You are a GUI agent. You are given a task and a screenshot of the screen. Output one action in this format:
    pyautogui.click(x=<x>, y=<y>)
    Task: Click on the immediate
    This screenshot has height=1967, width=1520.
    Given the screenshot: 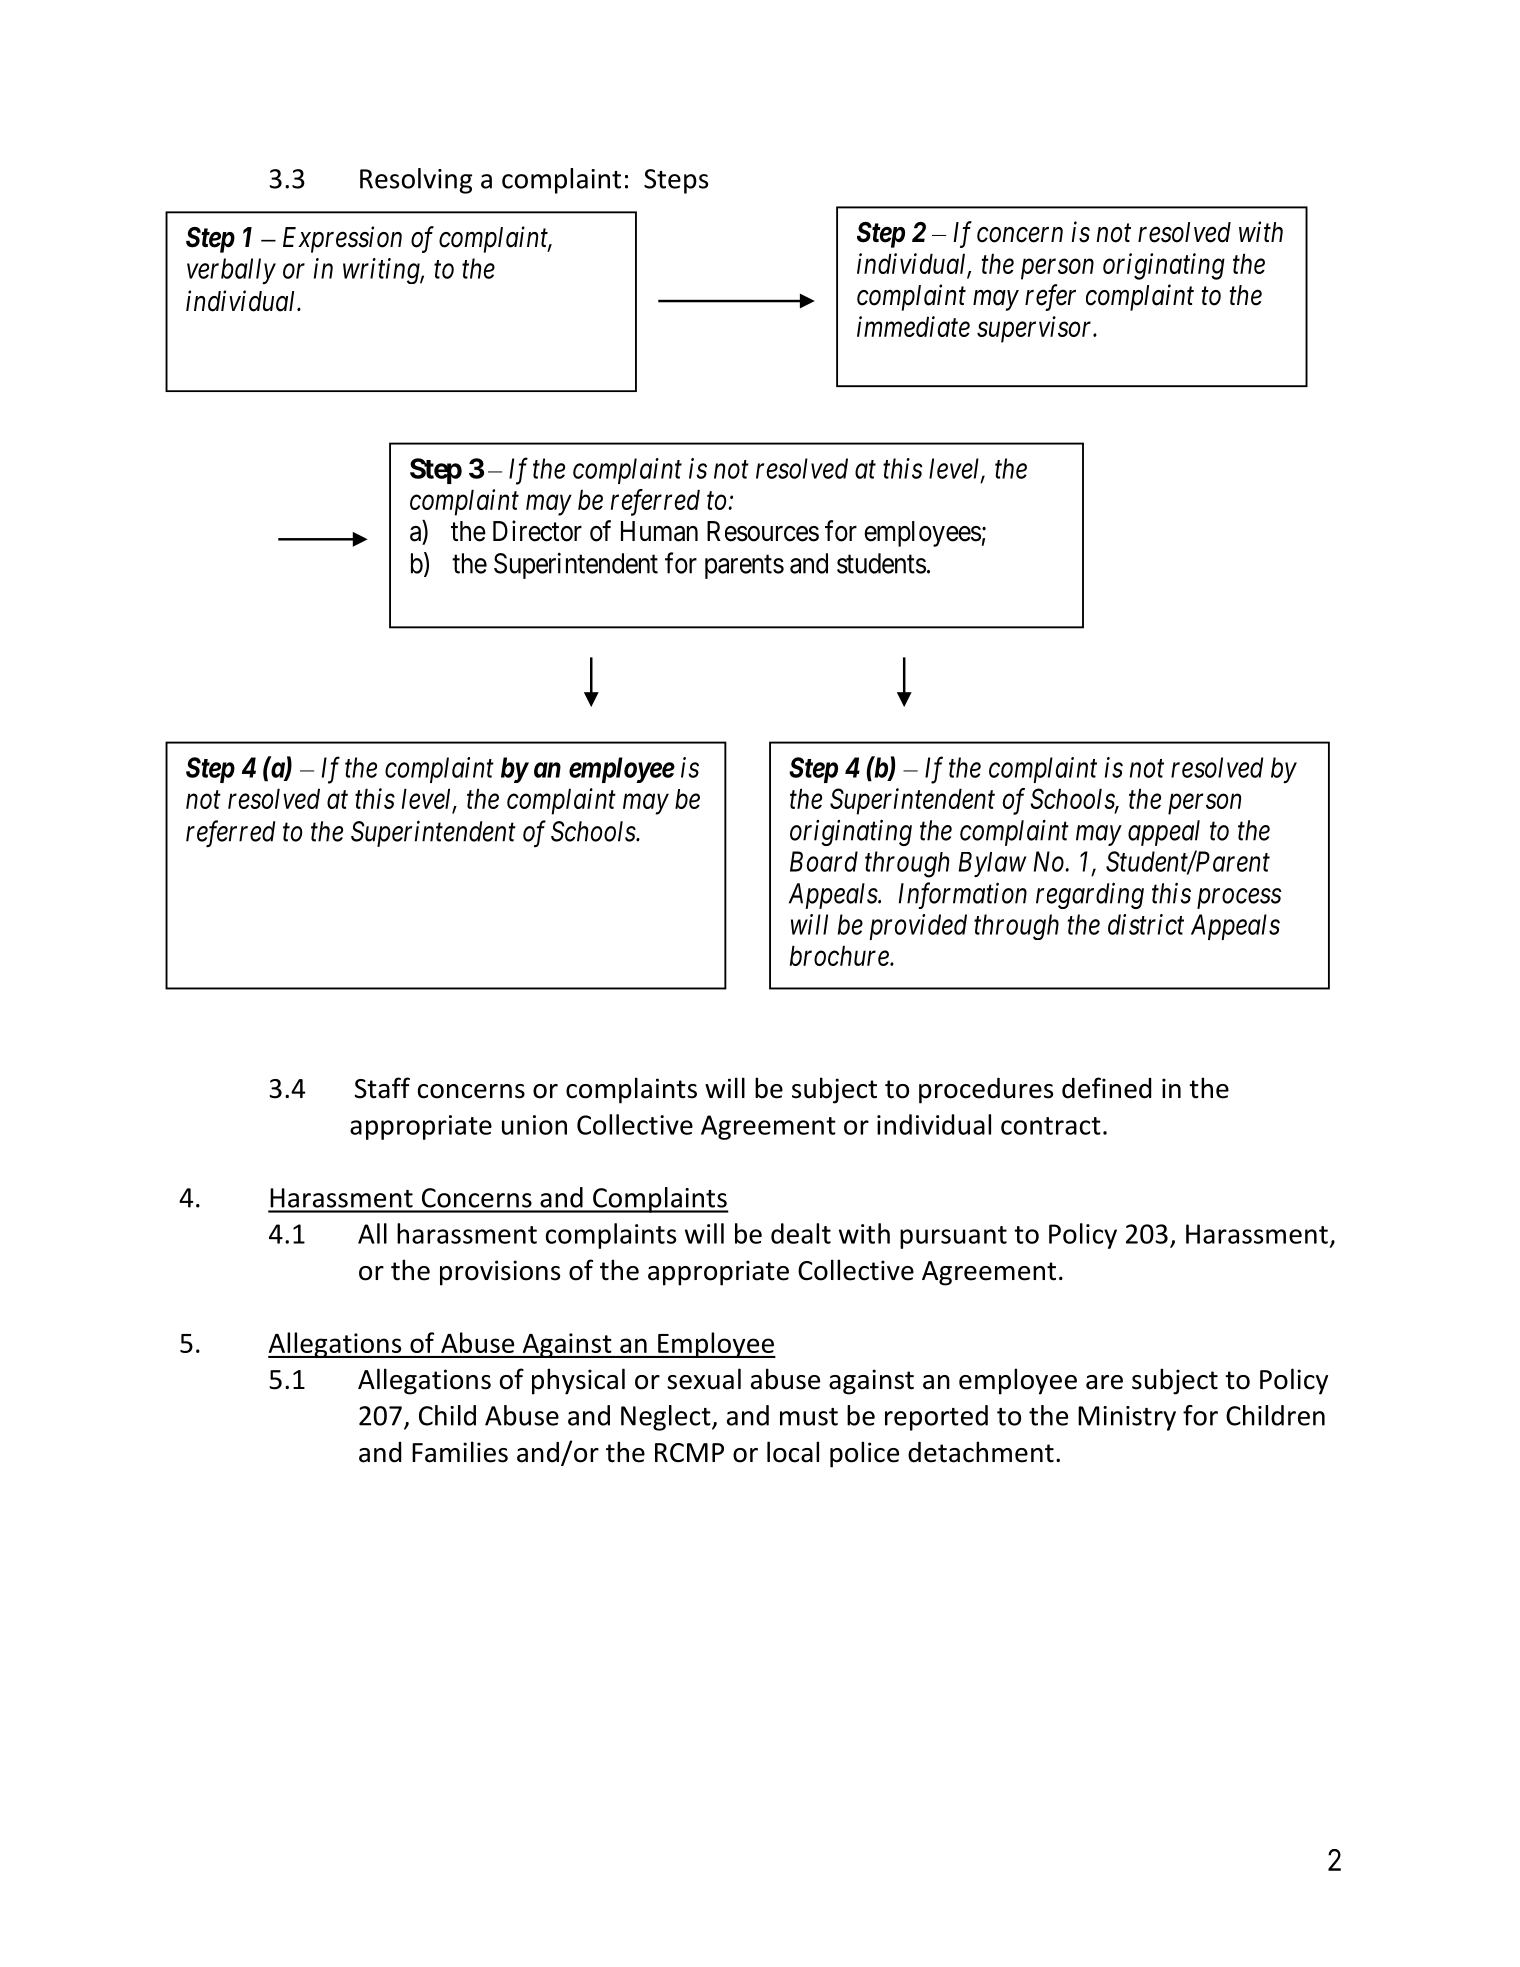 What is the action you would take?
    pyautogui.click(x=913, y=326)
